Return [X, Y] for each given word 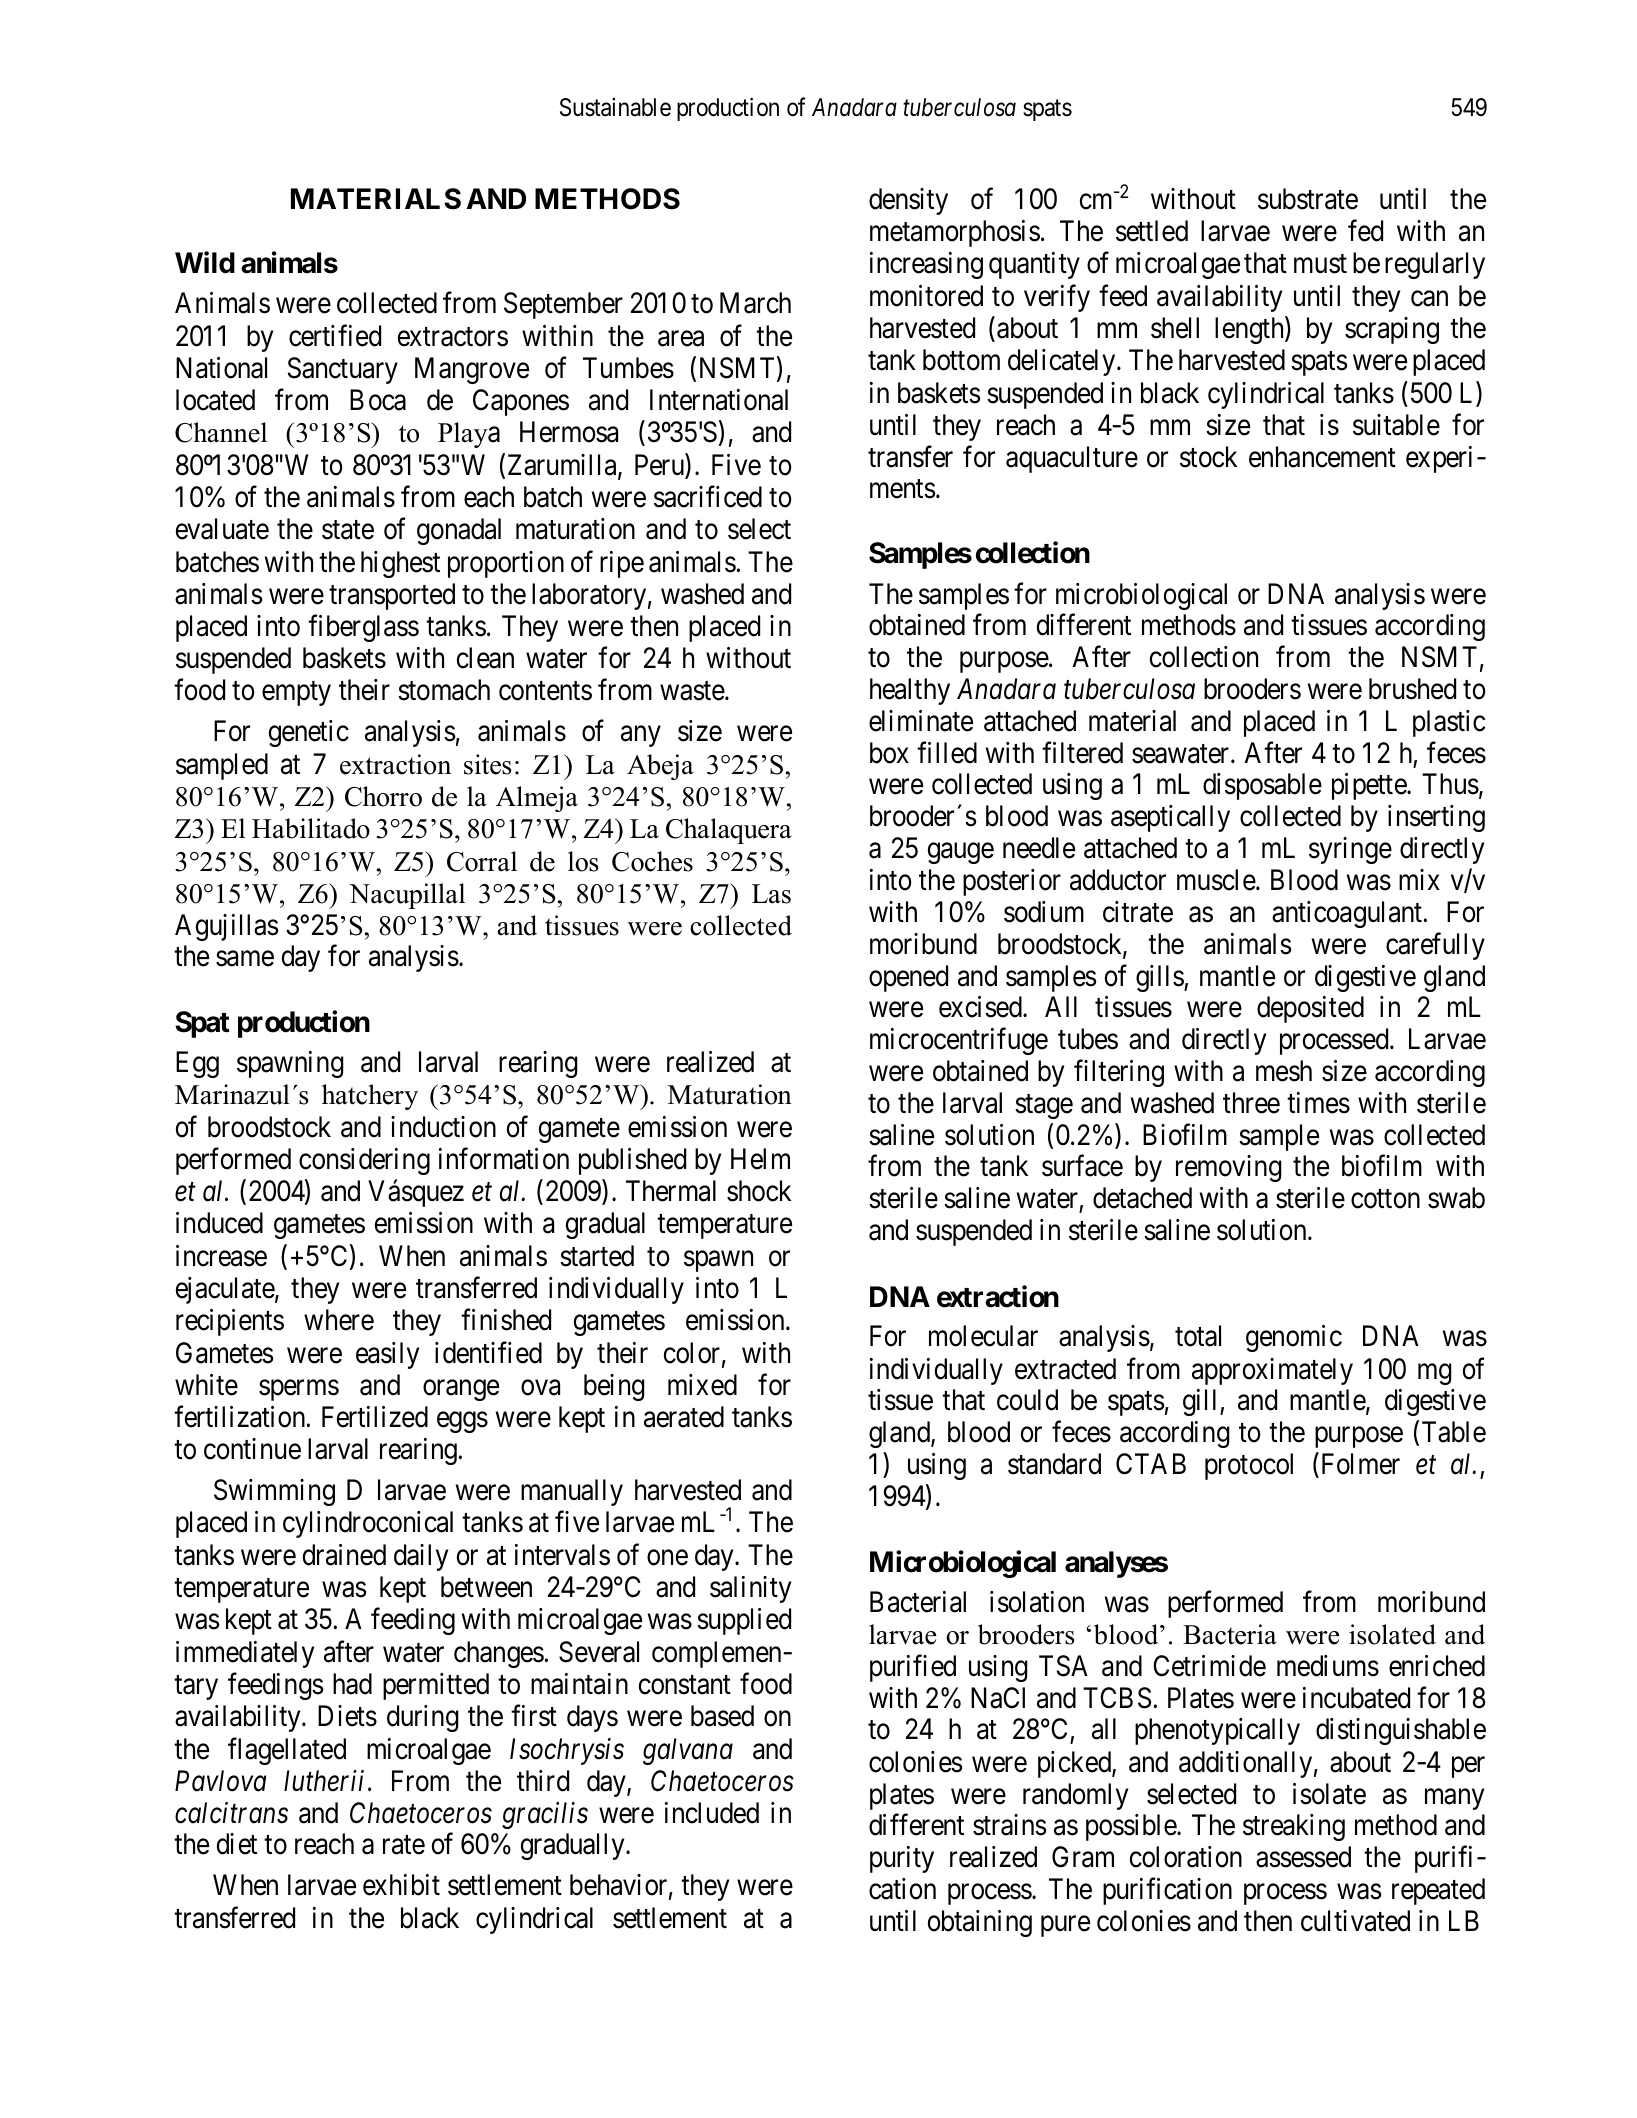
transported [392, 596]
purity [902, 1859]
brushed [1412, 689]
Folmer [1359, 1465]
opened [908, 978]
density [908, 201]
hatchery [370, 1097]
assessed [1303, 1857]
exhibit [401, 1885]
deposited [1310, 1009]
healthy [910, 691]
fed [1365, 231]
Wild [205, 262]
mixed [702, 1385]
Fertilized [375, 1417]
